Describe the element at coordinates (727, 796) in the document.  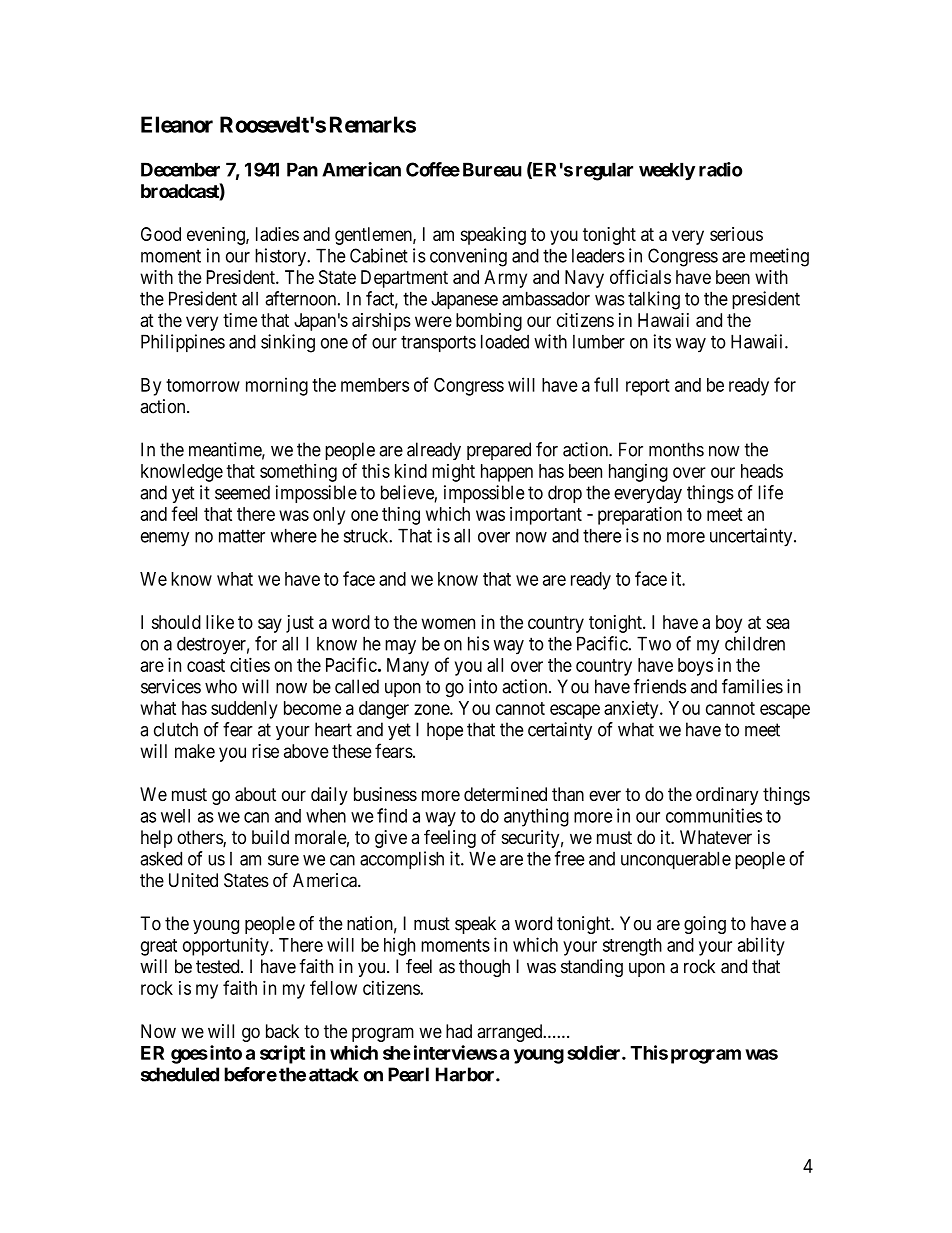
I see `ordinary` at that location.
